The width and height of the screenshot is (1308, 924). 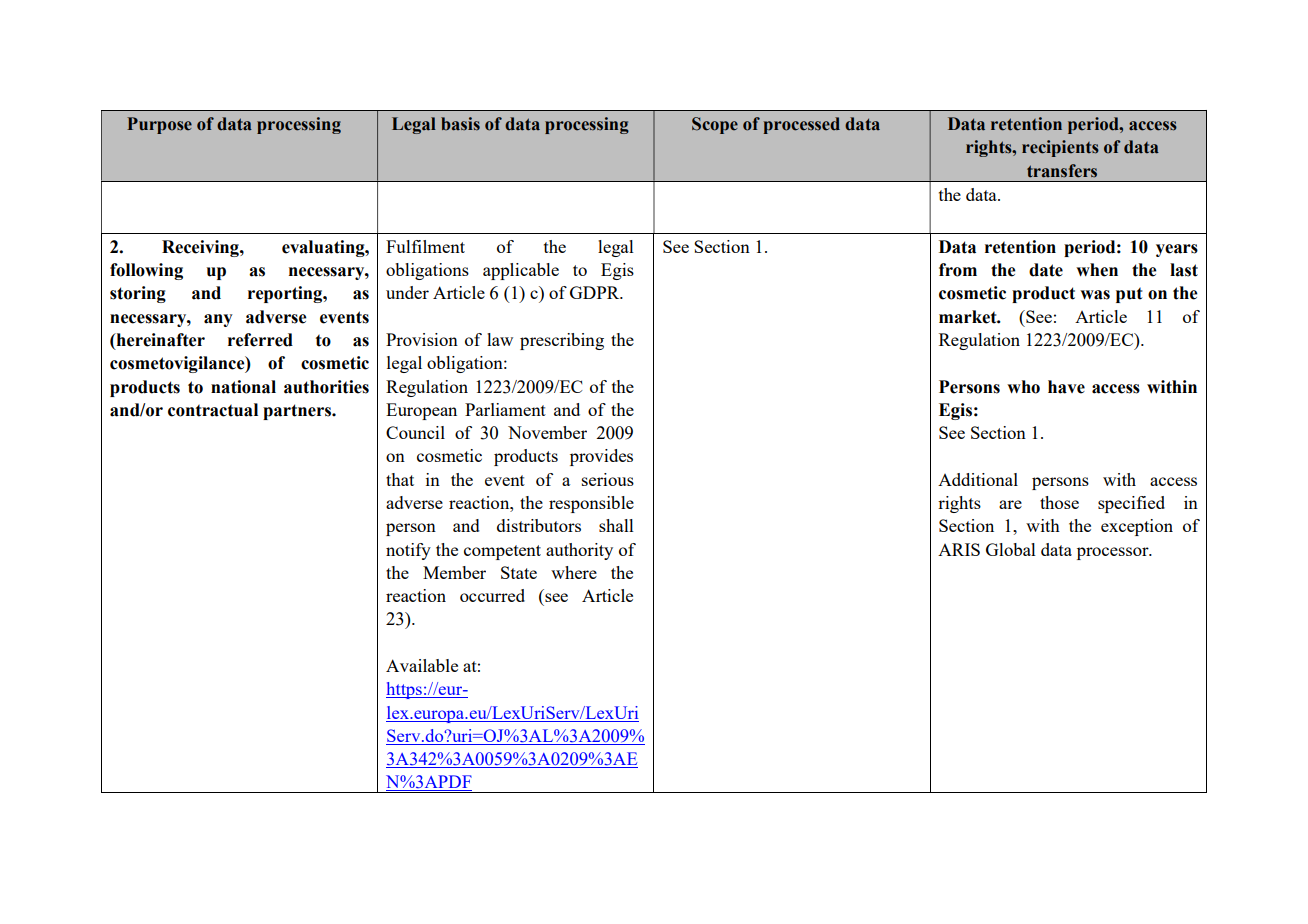 What do you see at coordinates (715, 125) in the screenshot?
I see `Scope` at bounding box center [715, 125].
